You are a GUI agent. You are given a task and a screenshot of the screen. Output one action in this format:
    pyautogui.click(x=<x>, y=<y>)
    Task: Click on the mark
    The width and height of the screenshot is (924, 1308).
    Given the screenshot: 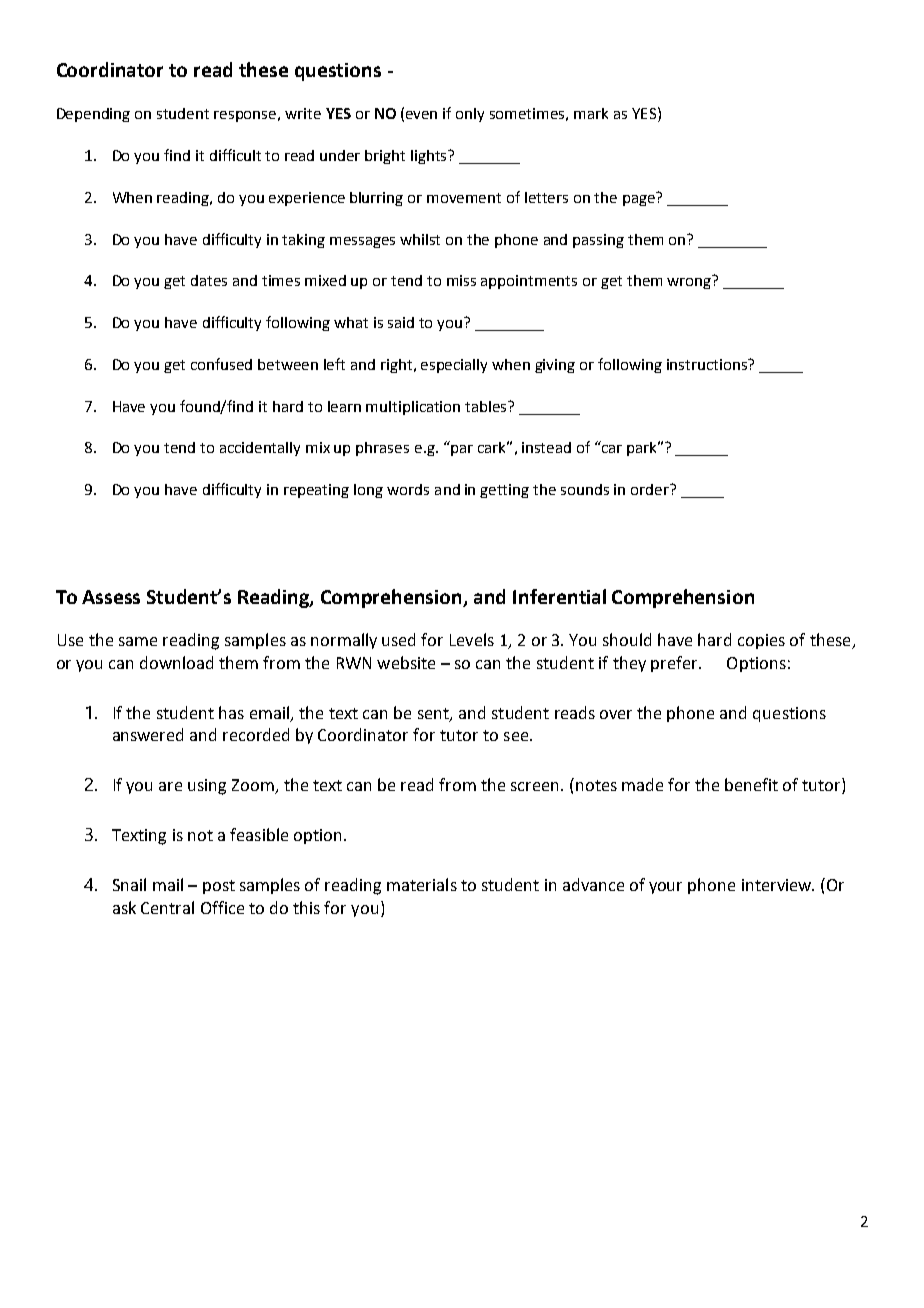 What is the action you would take?
    pyautogui.click(x=591, y=113)
